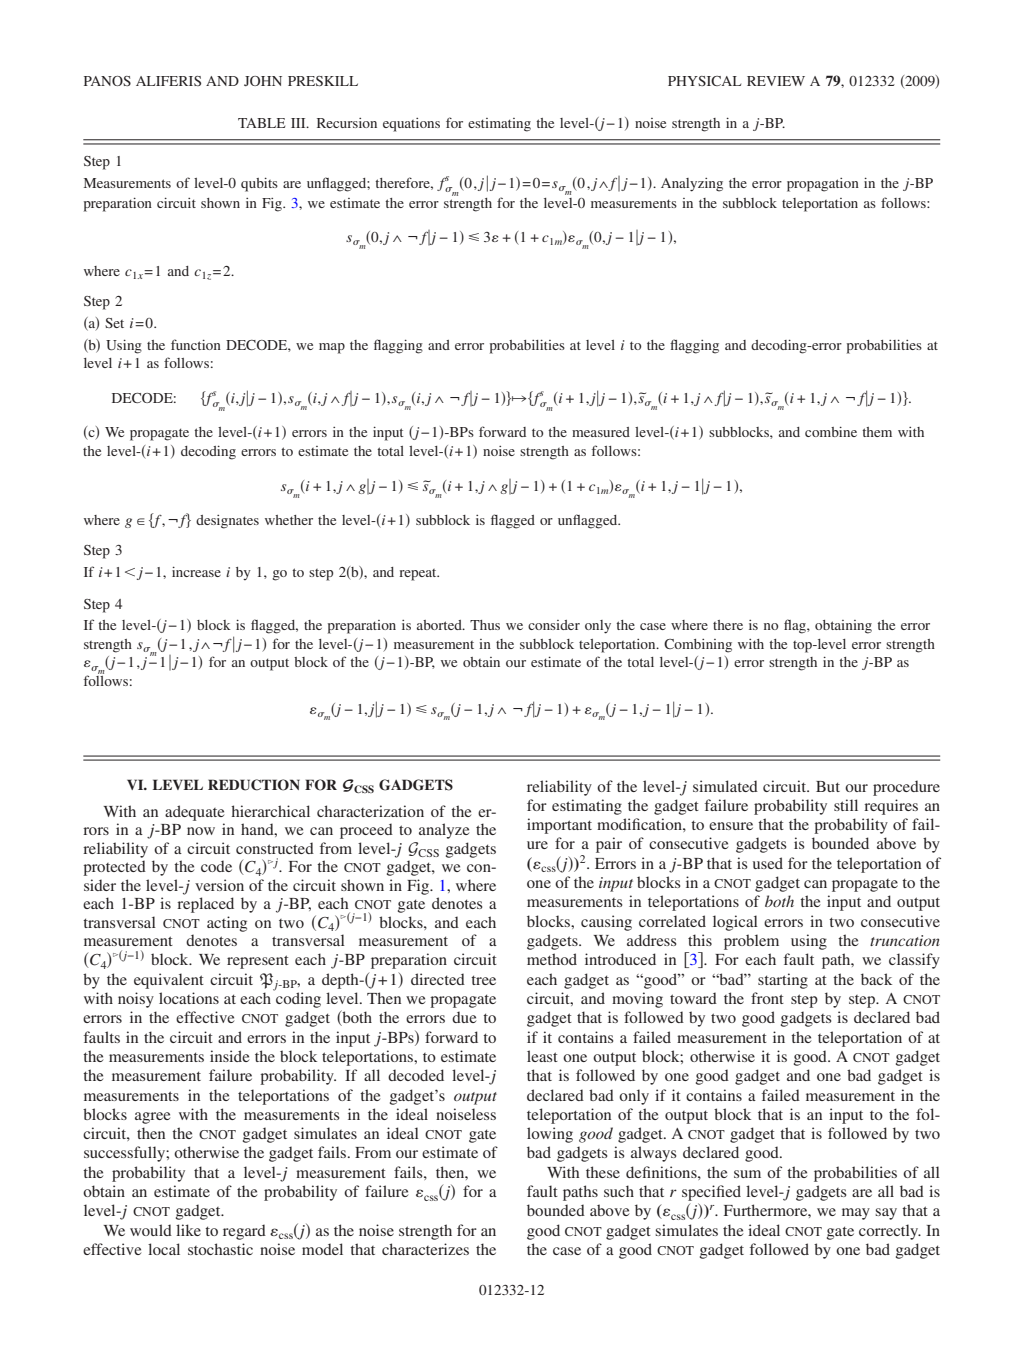 Image resolution: width=1023 pixels, height=1363 pixels. What do you see at coordinates (196, 344) in the page?
I see `function` at bounding box center [196, 344].
